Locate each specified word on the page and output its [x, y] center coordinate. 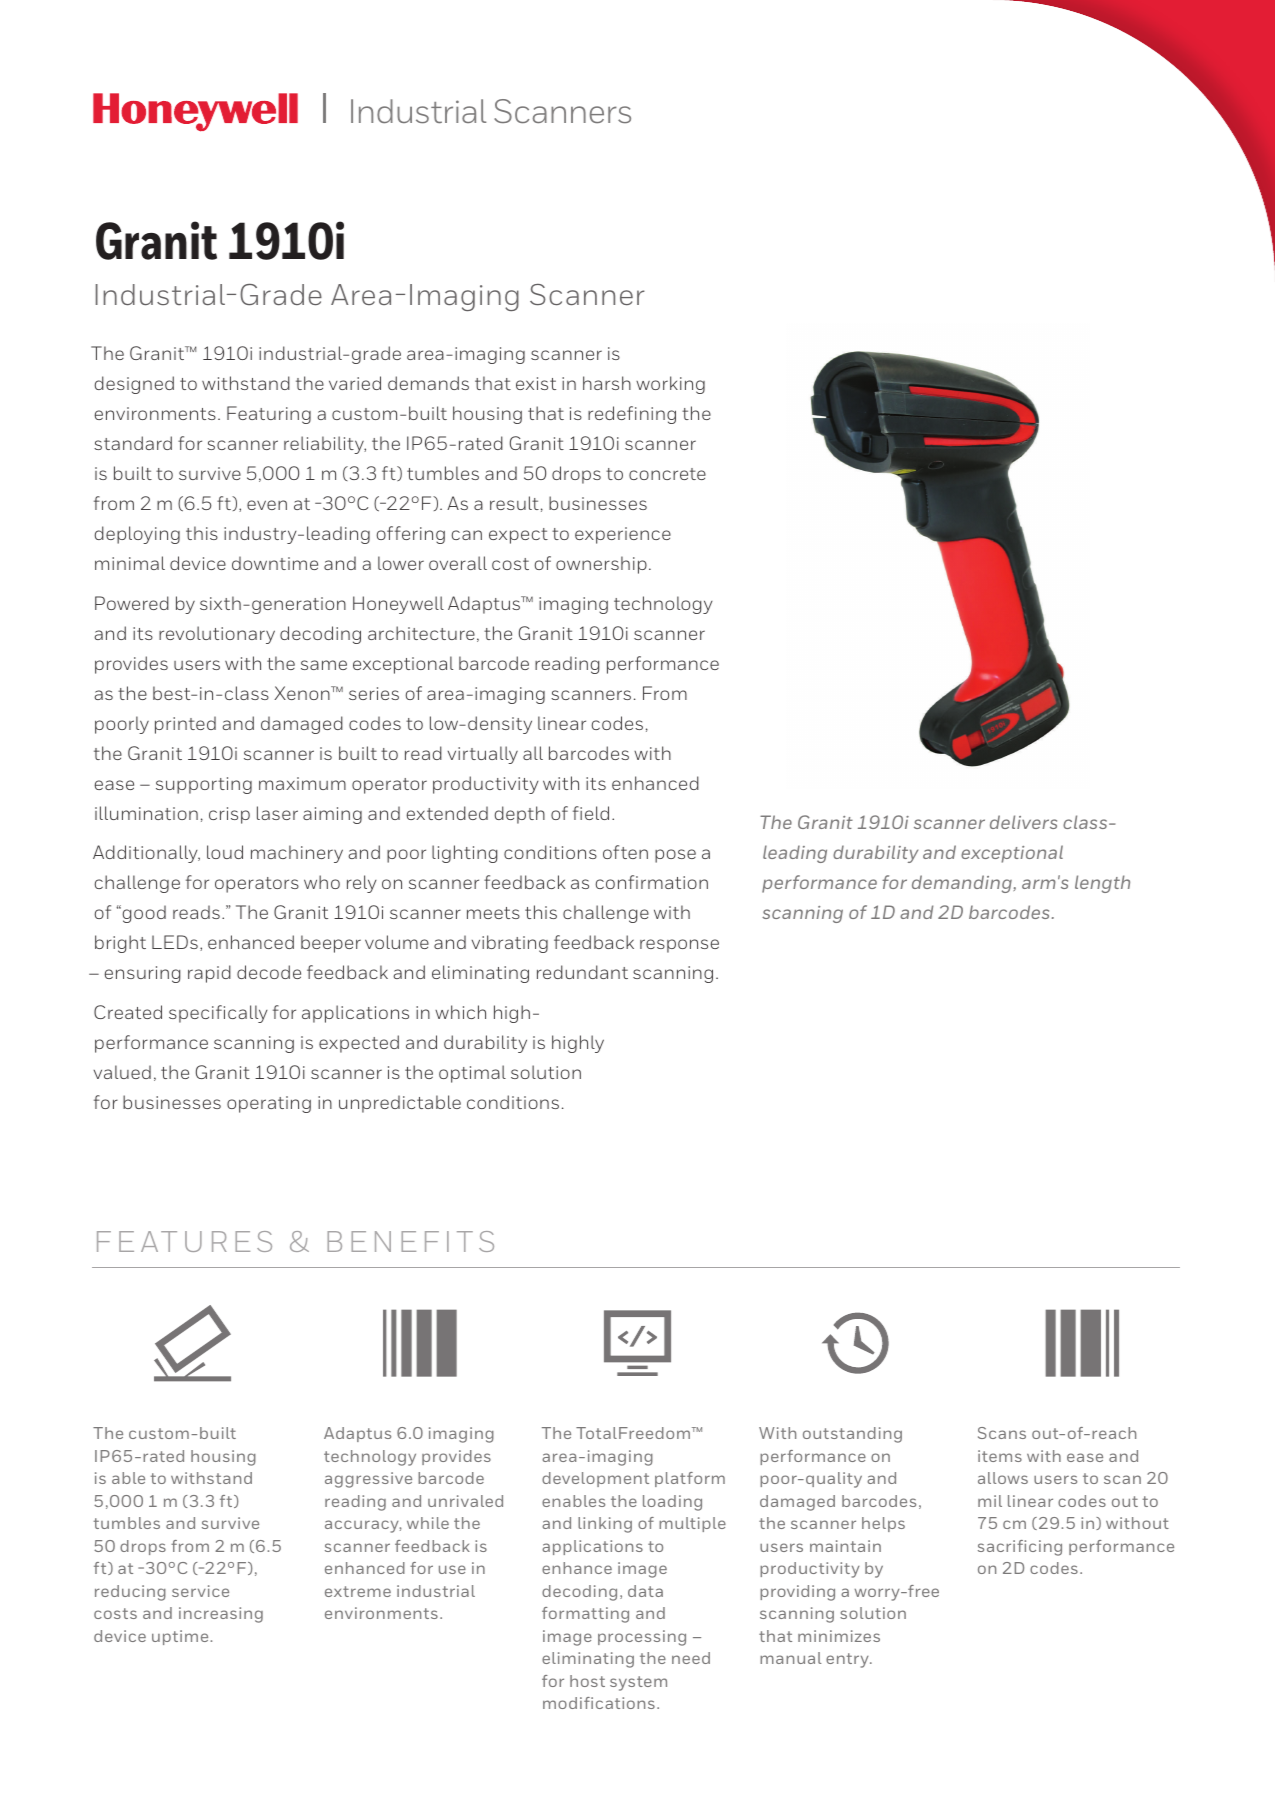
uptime [180, 1637]
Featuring [269, 415]
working [670, 385]
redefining [632, 415]
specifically [218, 1014]
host [587, 1681]
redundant [582, 972]
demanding [963, 884]
